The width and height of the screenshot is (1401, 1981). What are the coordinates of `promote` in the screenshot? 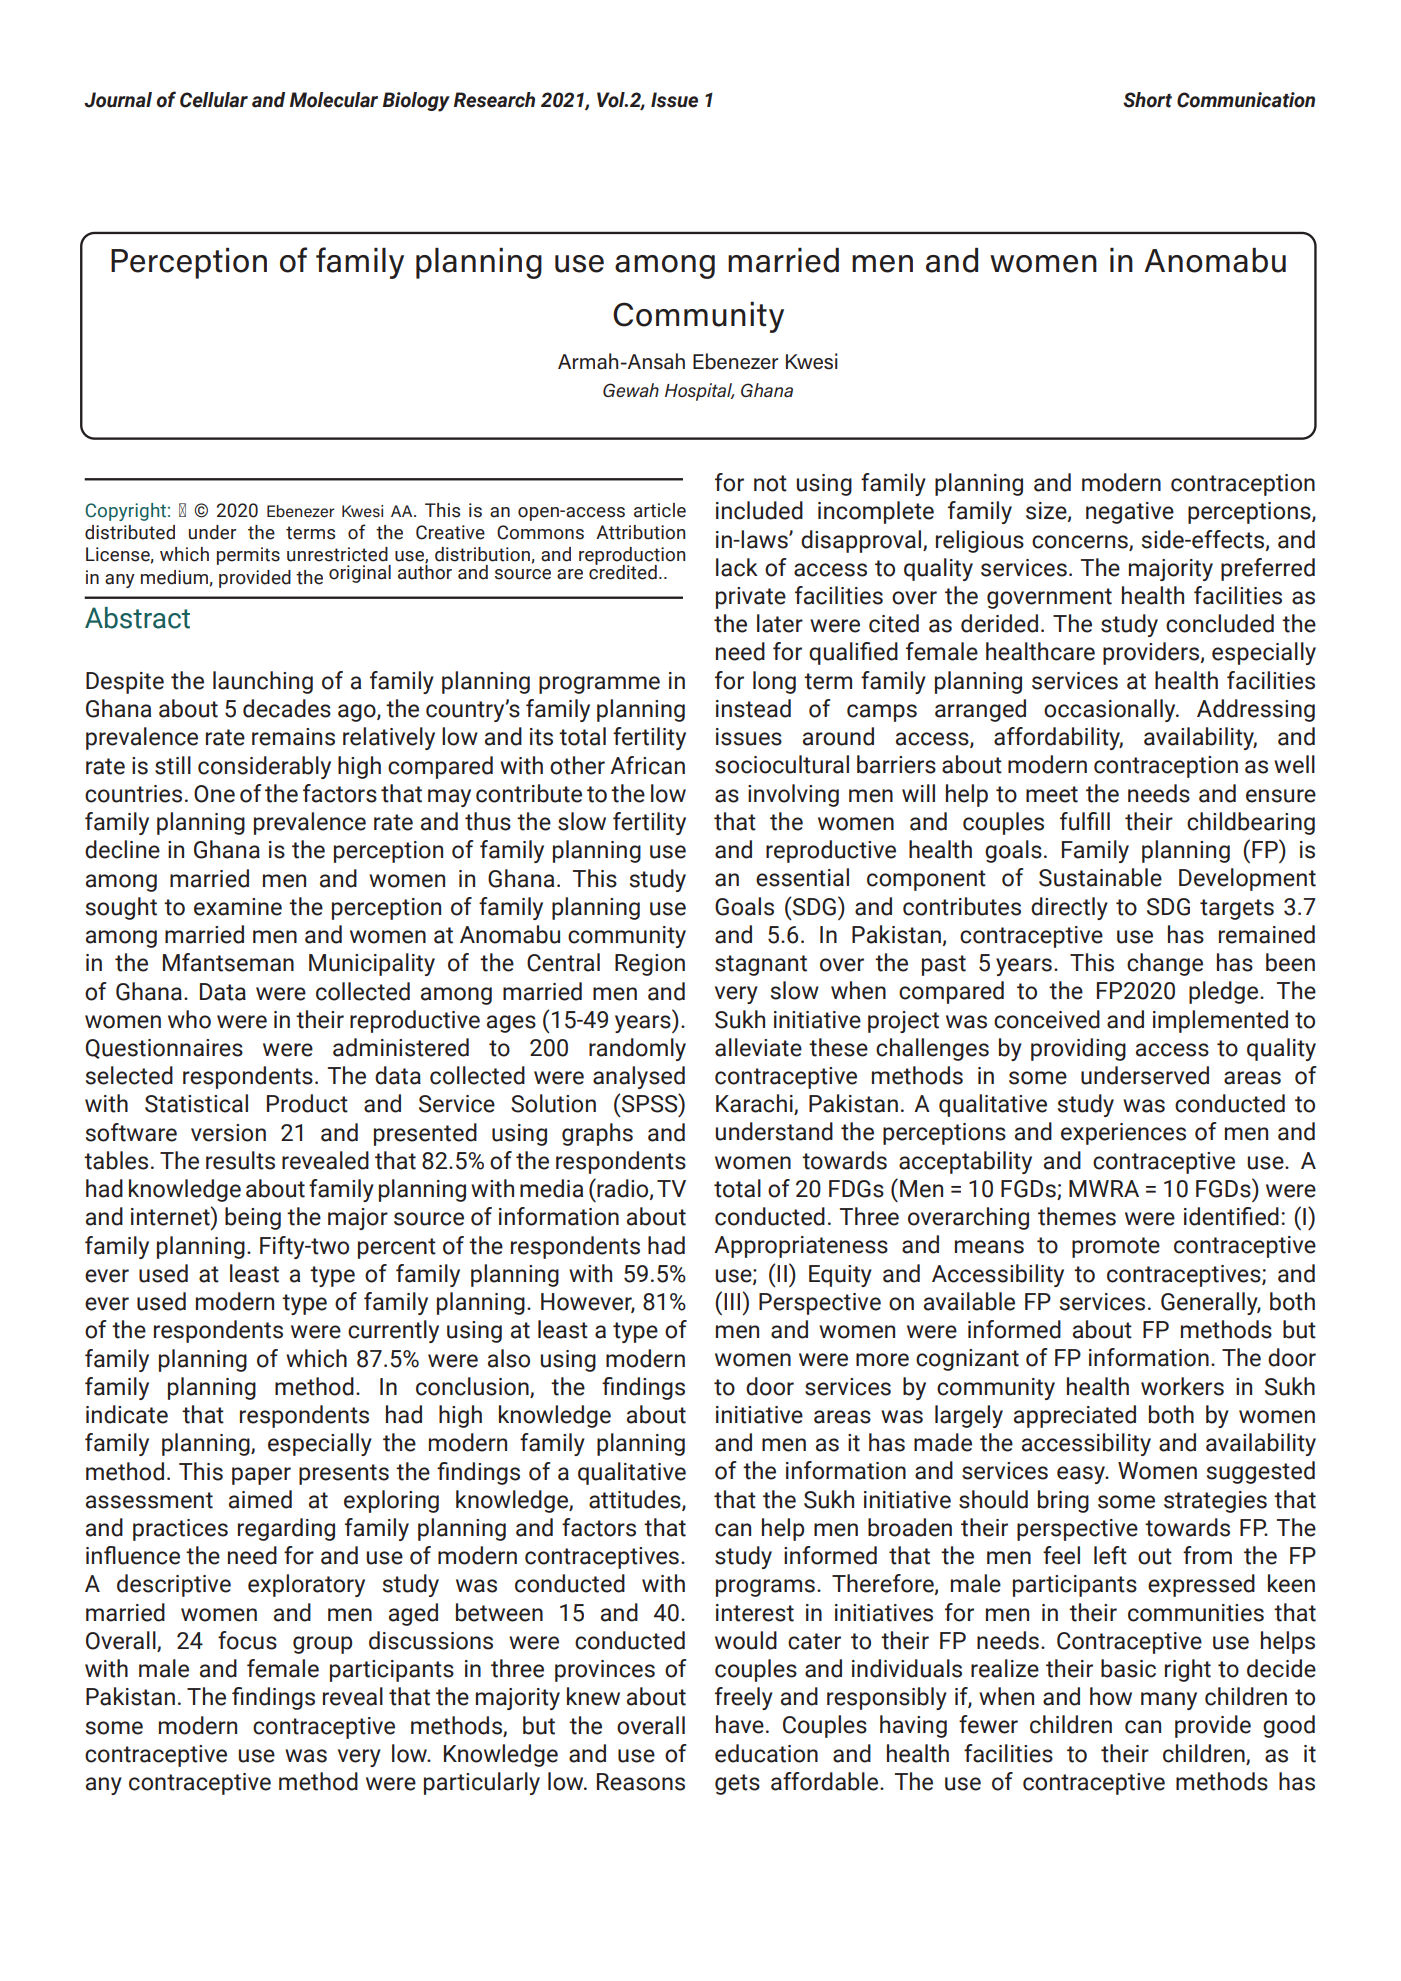 It's located at (1116, 1247).
